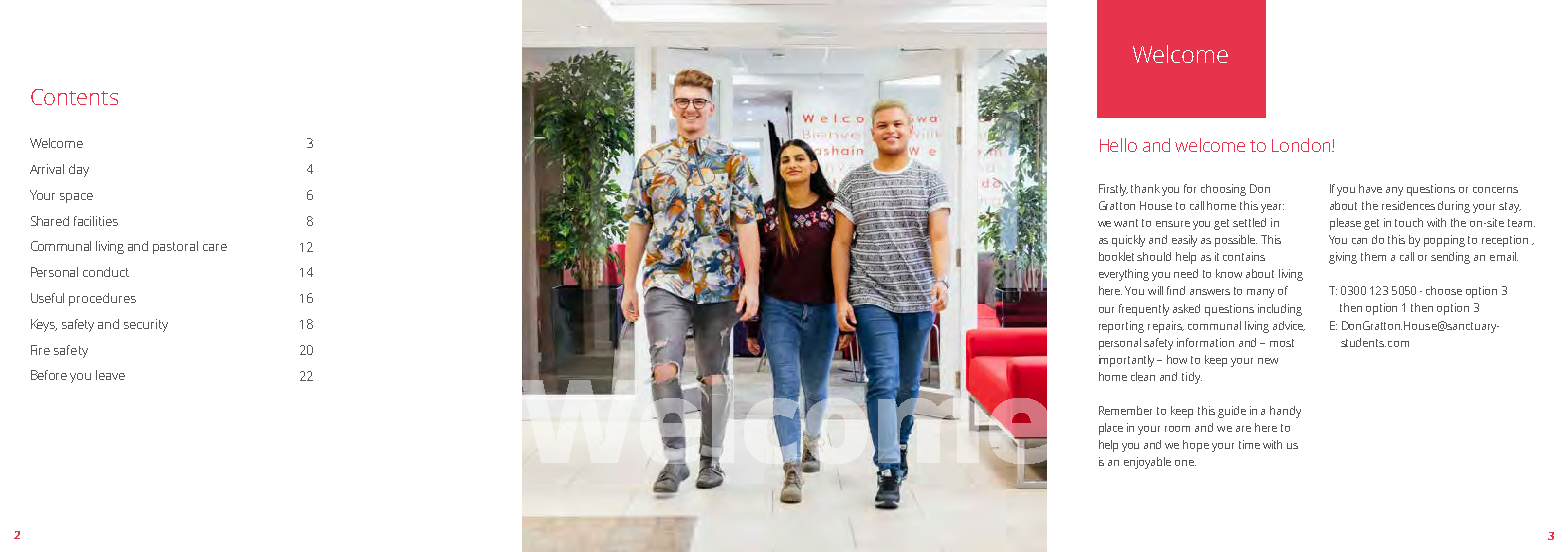  I want to click on frequently, so click(1144, 310).
